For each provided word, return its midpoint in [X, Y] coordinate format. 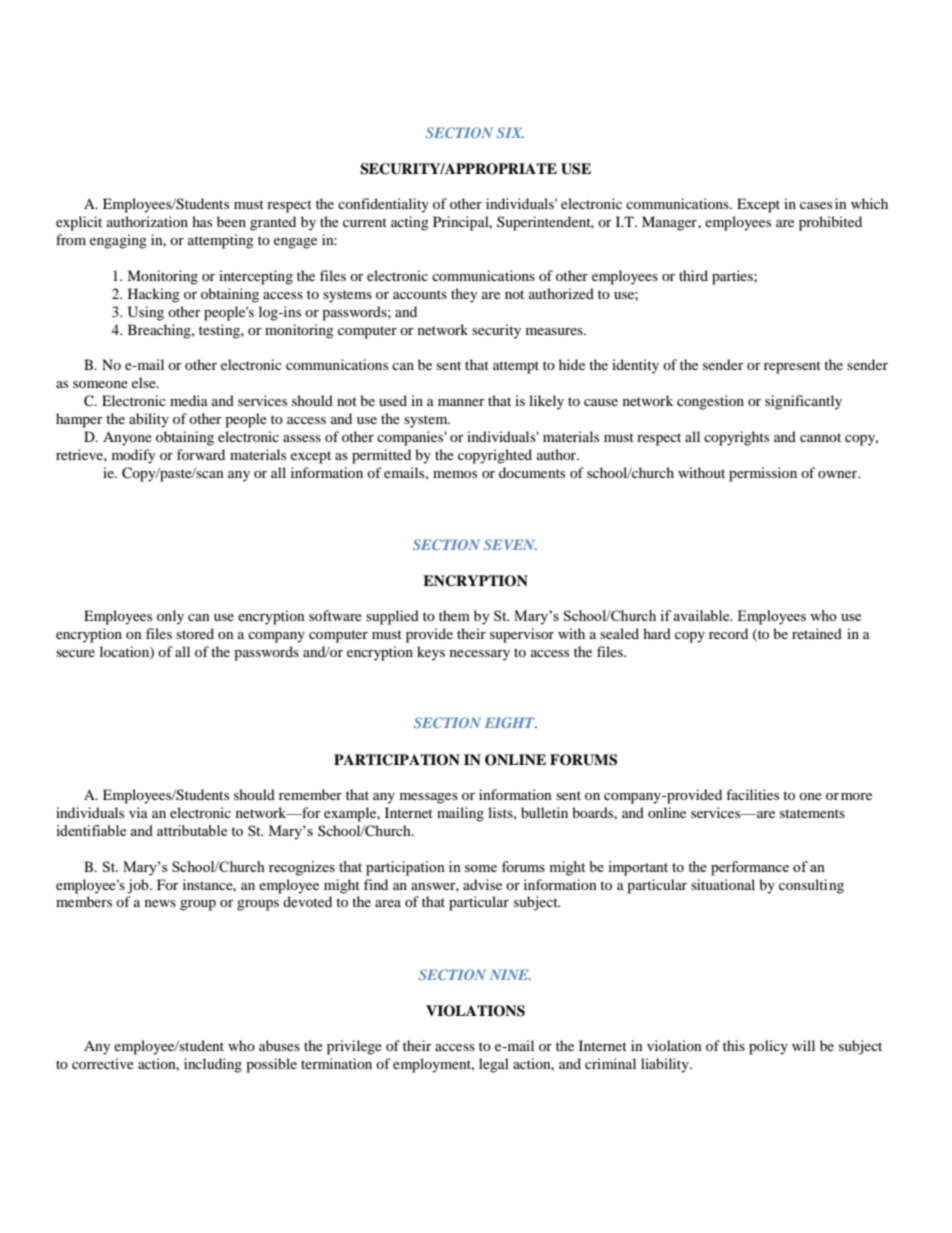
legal [494, 1065]
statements [812, 813]
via [138, 812]
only [170, 617]
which [869, 203]
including [213, 1065]
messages [429, 798]
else [145, 382]
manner [461, 402]
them [454, 615]
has [202, 221]
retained [817, 633]
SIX [510, 132]
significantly [803, 402]
